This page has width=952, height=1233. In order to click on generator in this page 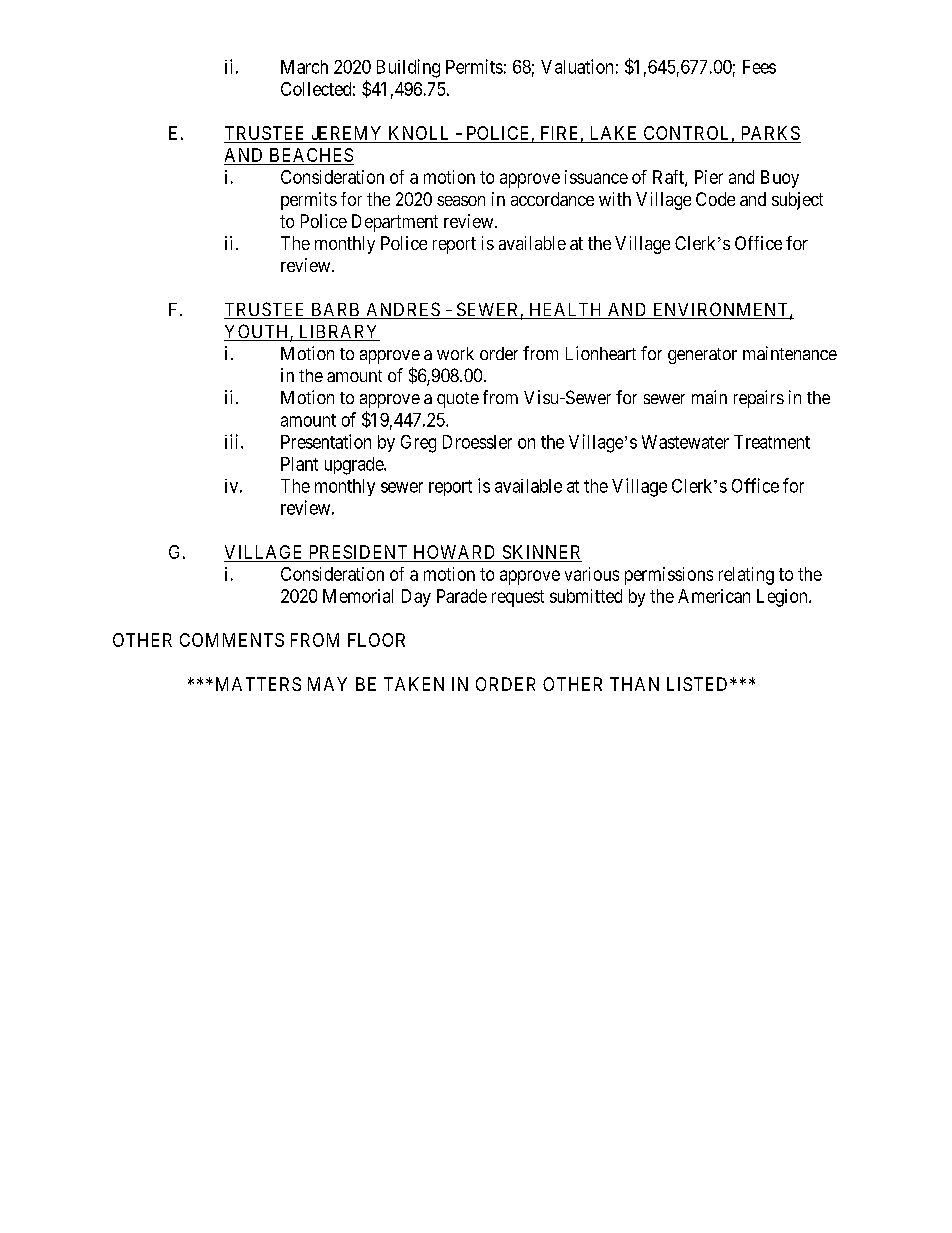, I will do `click(702, 356)`.
